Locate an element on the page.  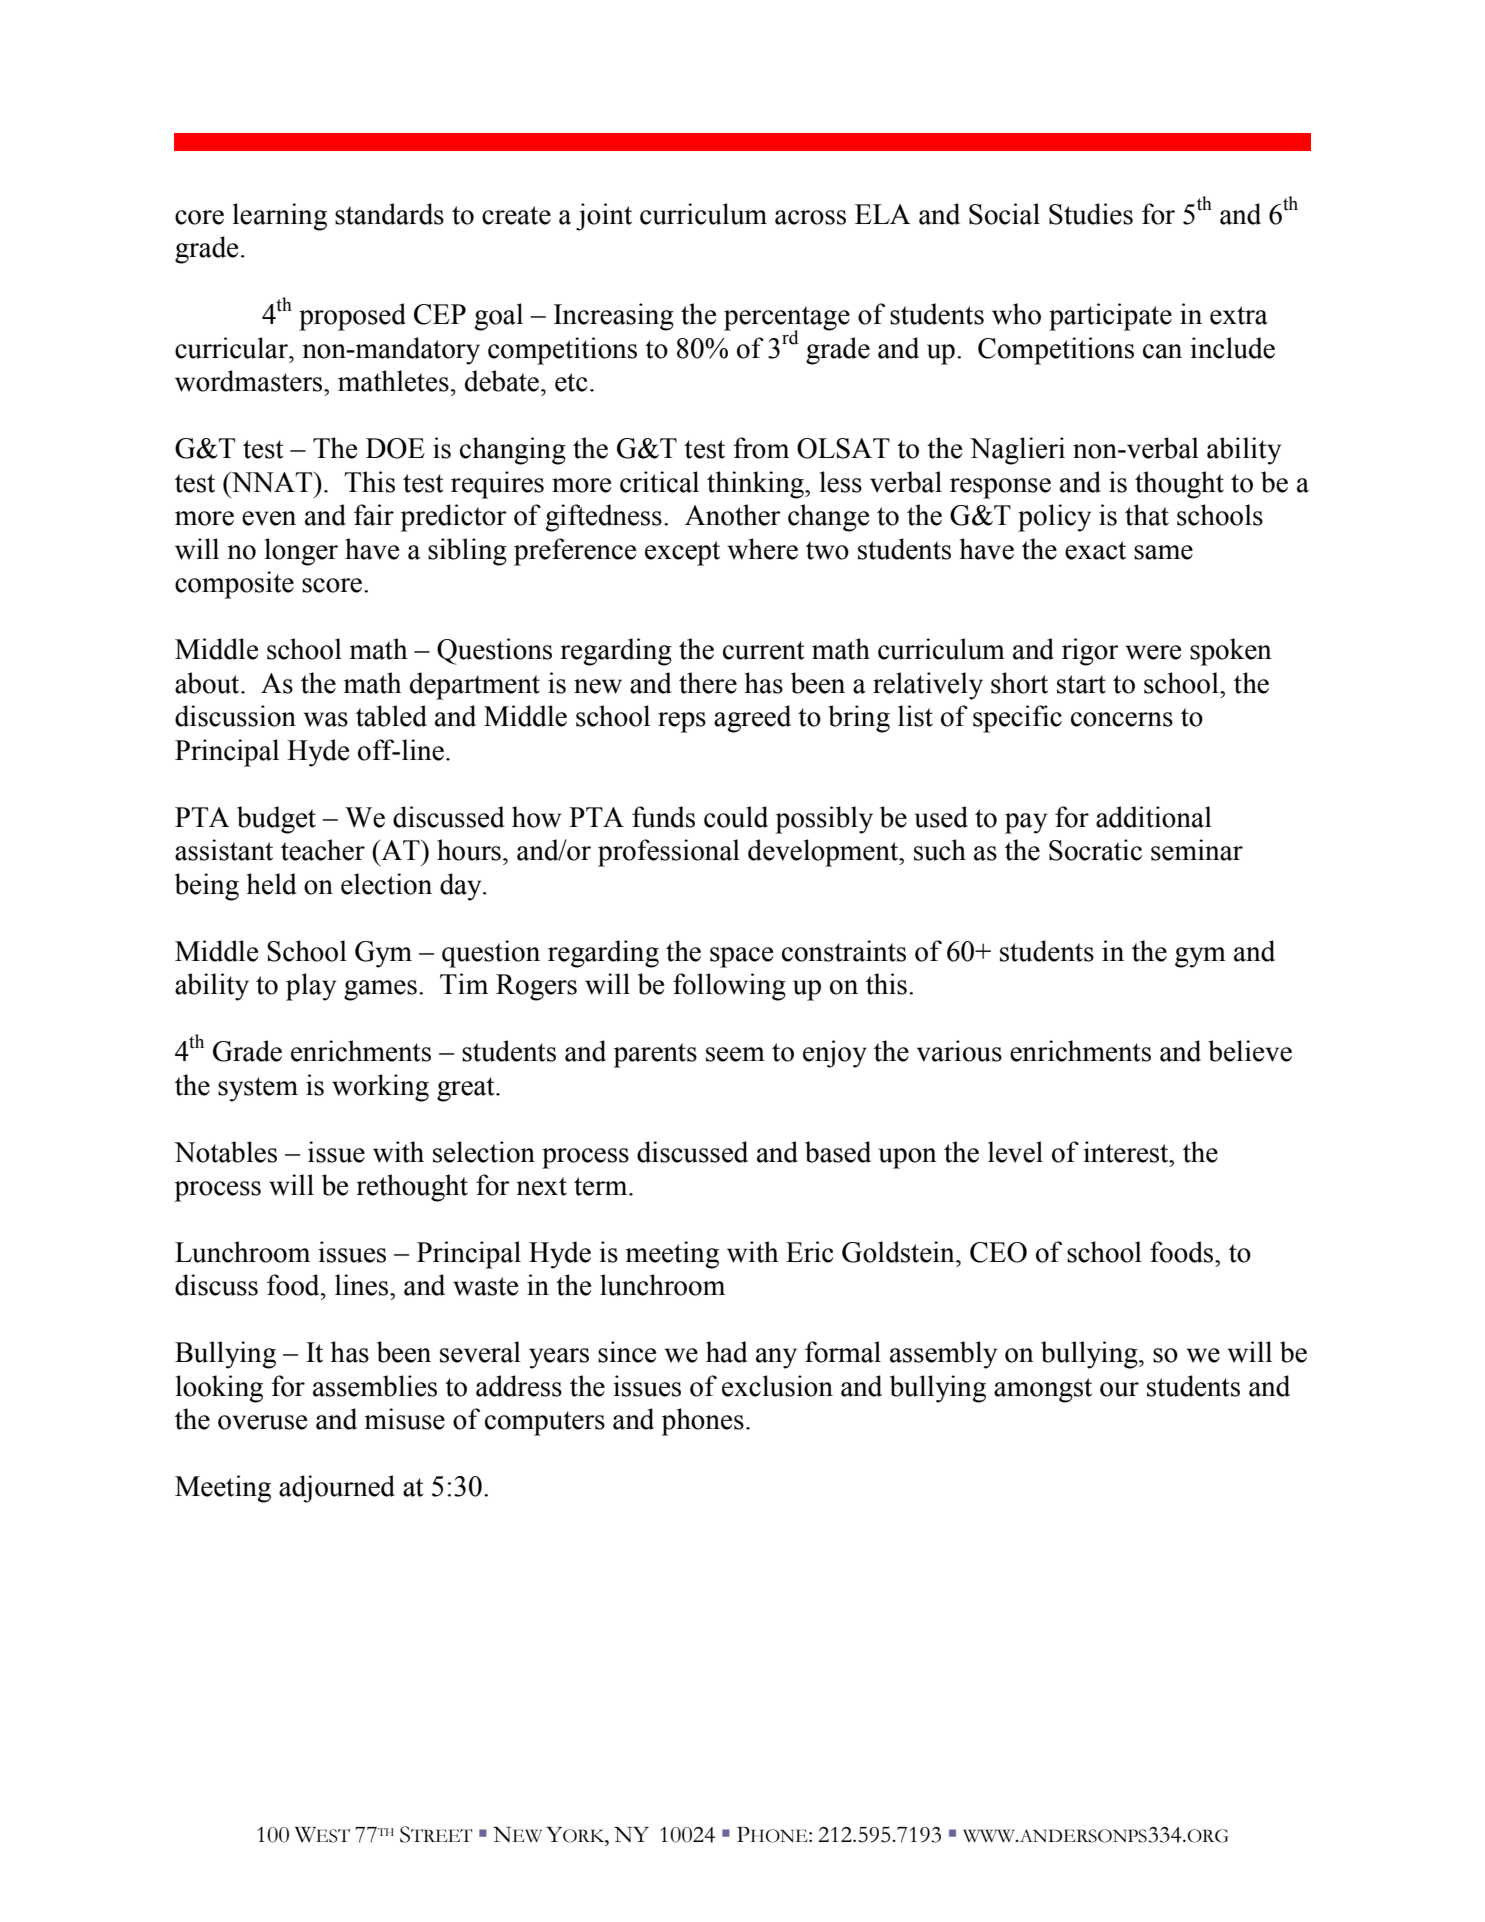
assemblies is located at coordinates (375, 1386).
